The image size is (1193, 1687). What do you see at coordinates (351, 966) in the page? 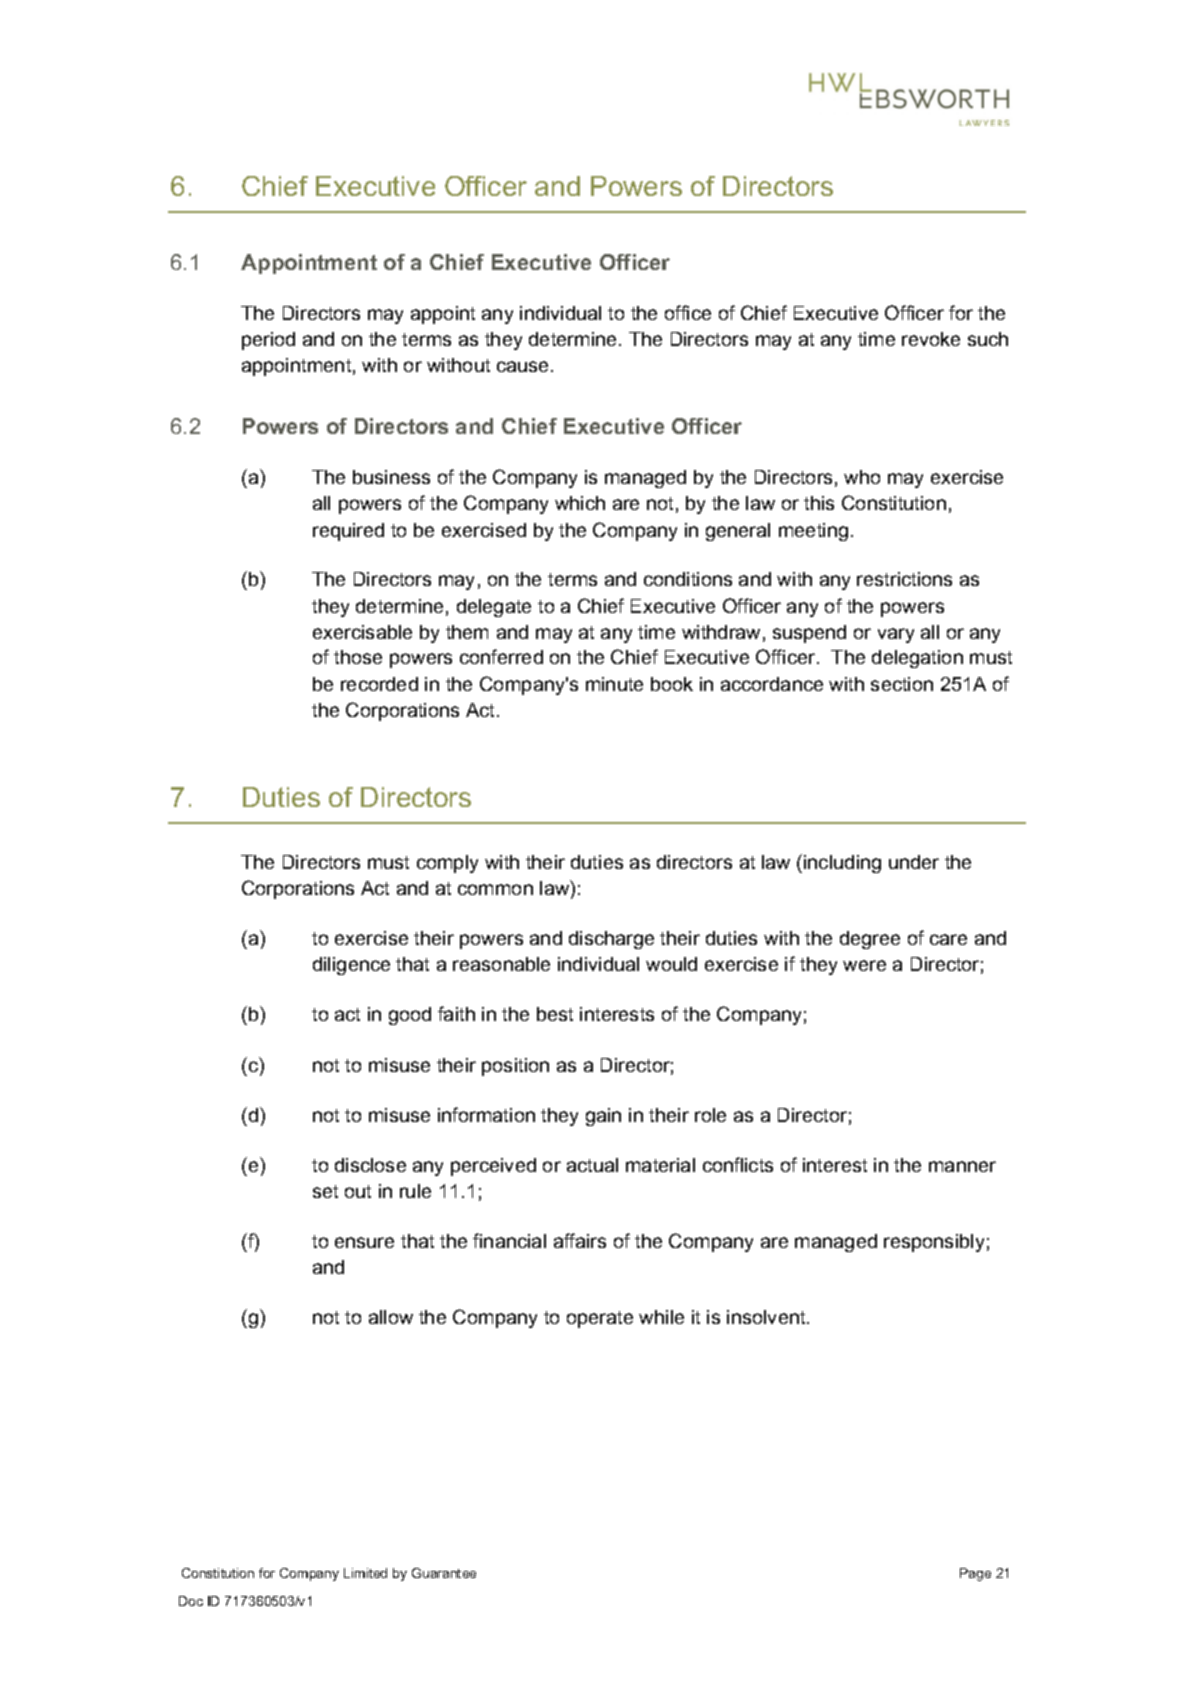
I see `diligence` at bounding box center [351, 966].
